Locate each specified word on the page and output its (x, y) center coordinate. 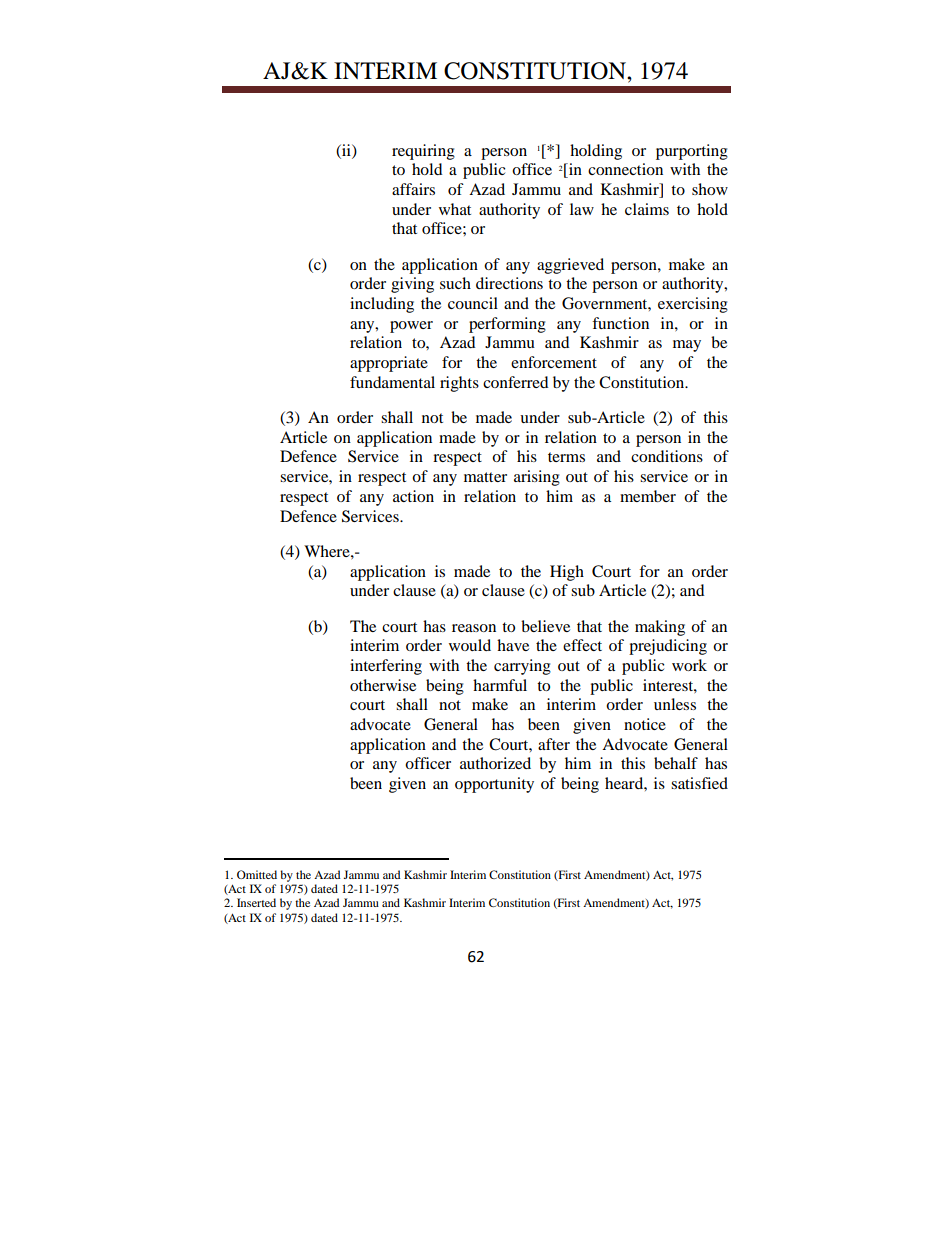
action (413, 496)
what (455, 209)
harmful (500, 685)
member (648, 496)
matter (485, 477)
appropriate (389, 364)
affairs (413, 189)
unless (675, 704)
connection (625, 169)
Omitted (257, 874)
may (687, 346)
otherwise (383, 685)
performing (507, 325)
